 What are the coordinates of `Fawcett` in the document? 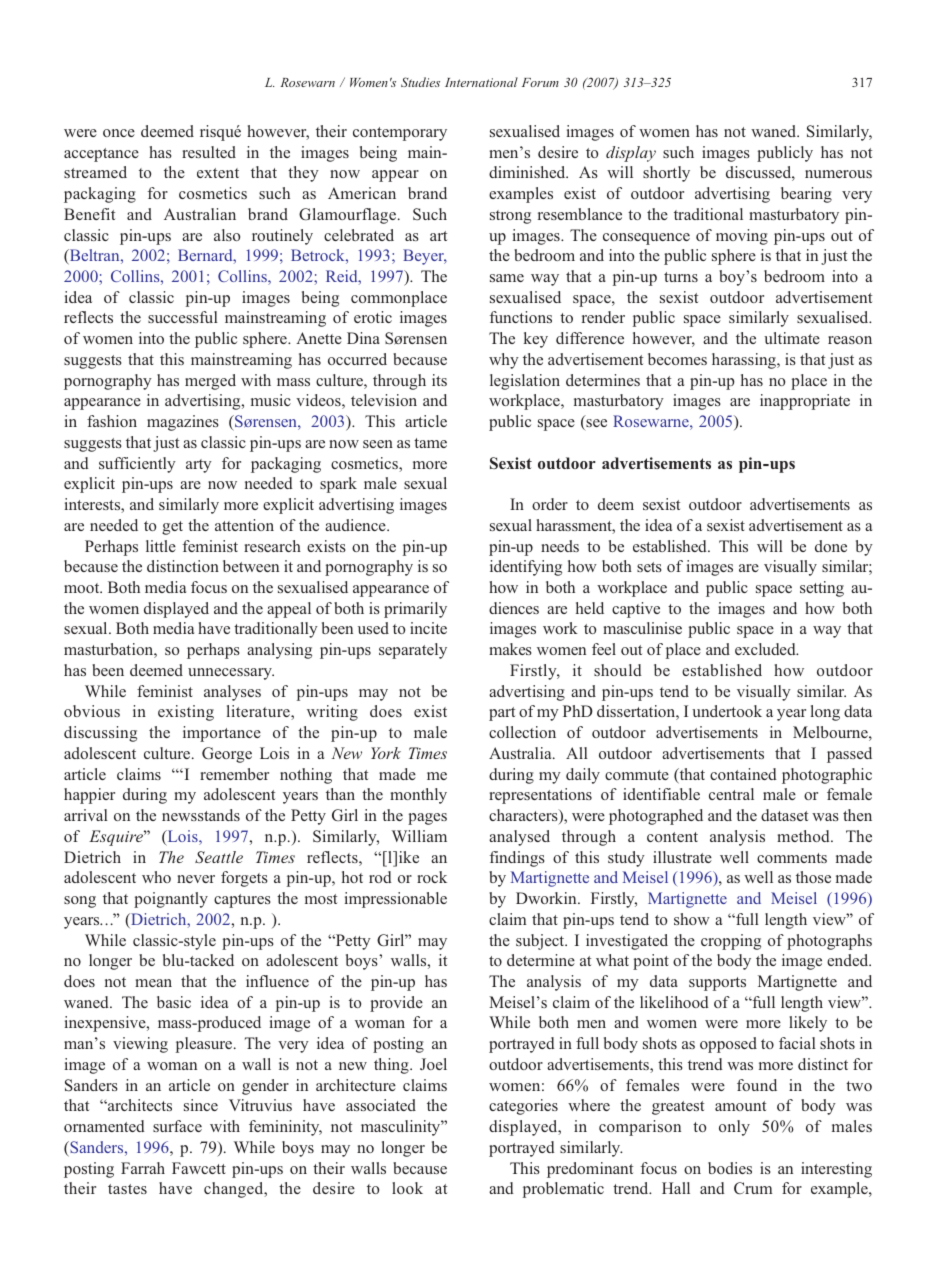 It's located at (199, 1168).
